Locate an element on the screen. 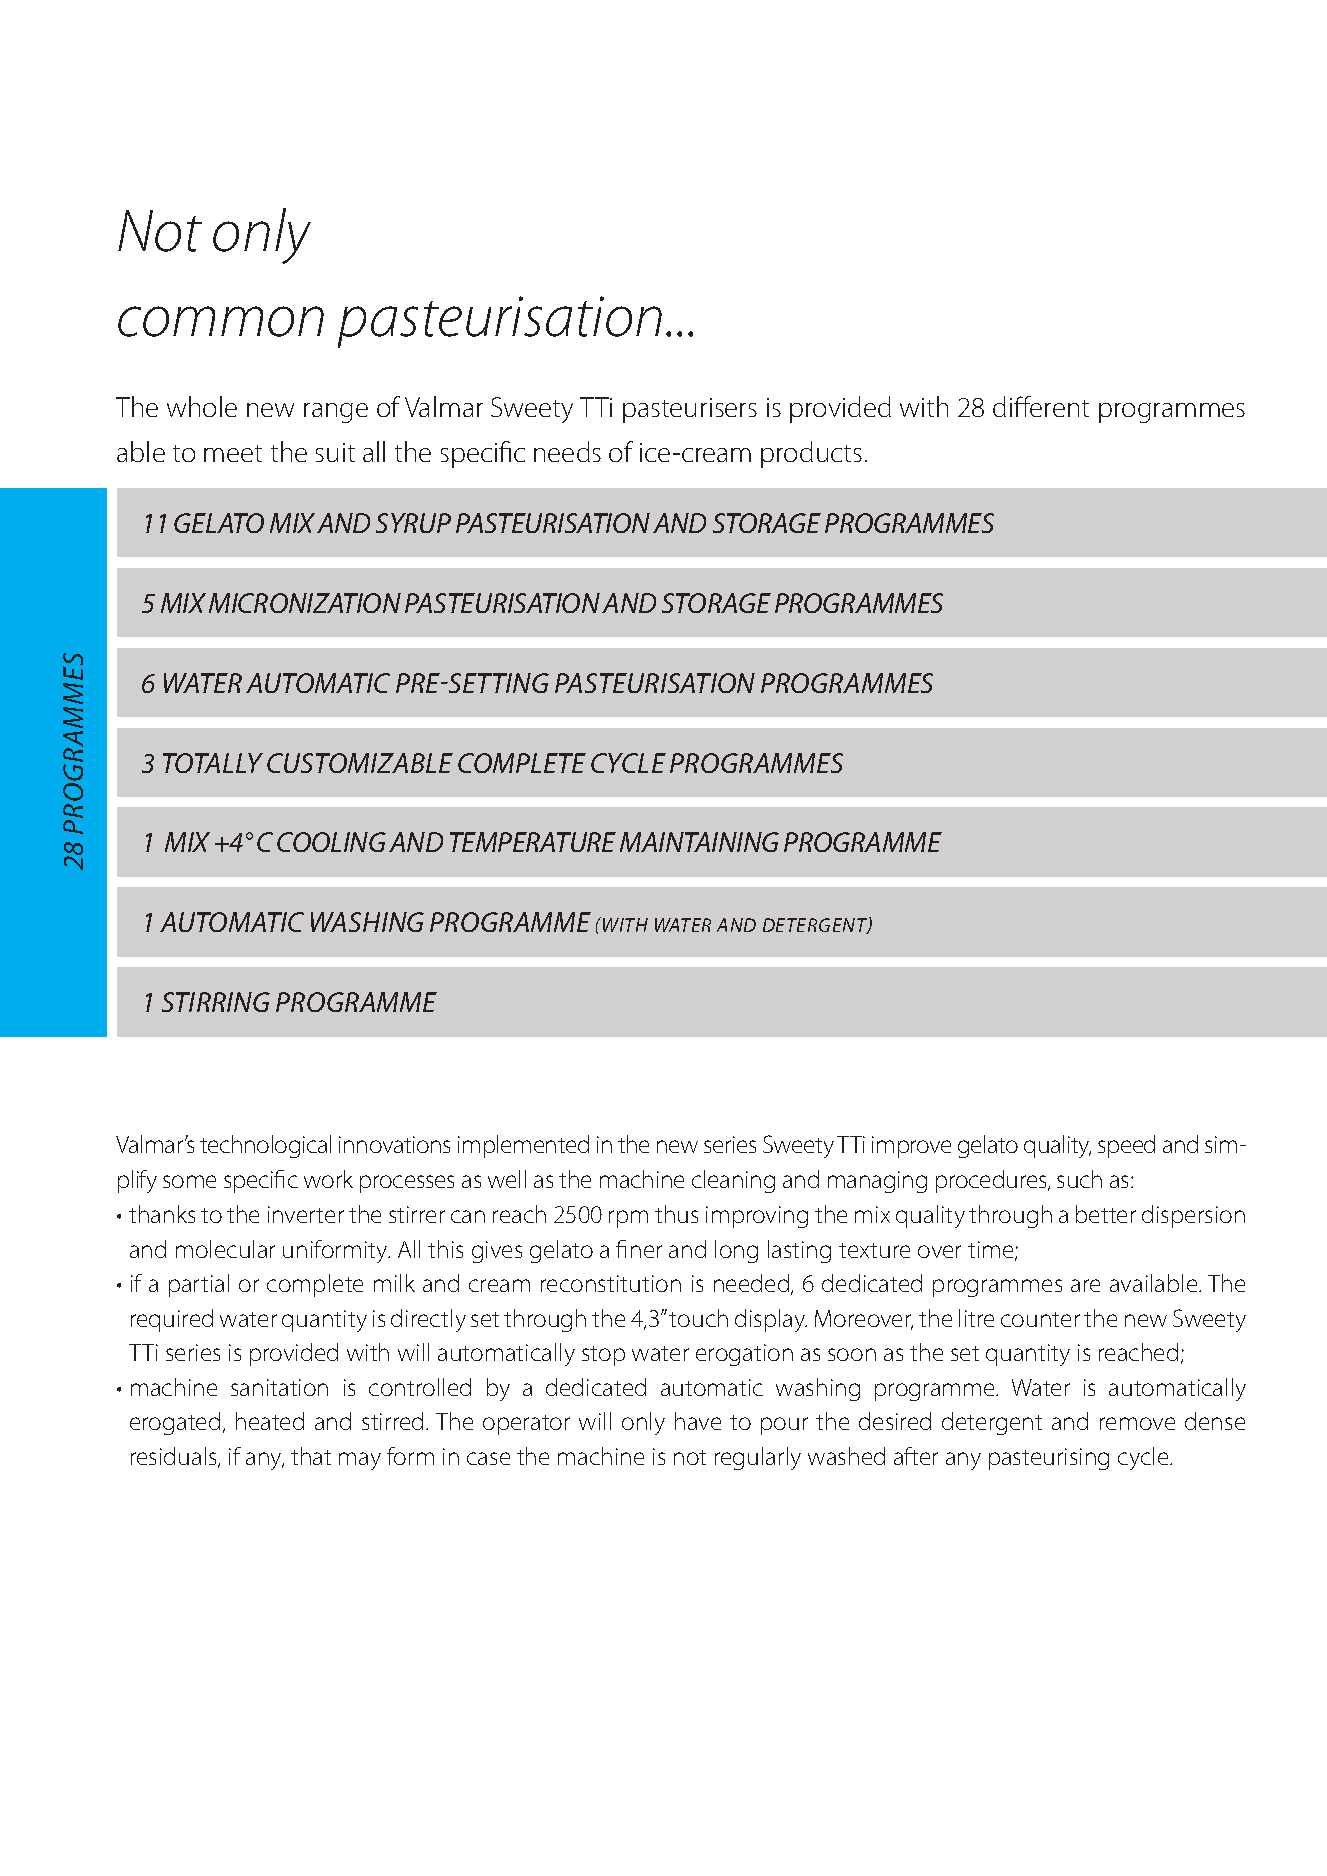  different is located at coordinates (1041, 406).
